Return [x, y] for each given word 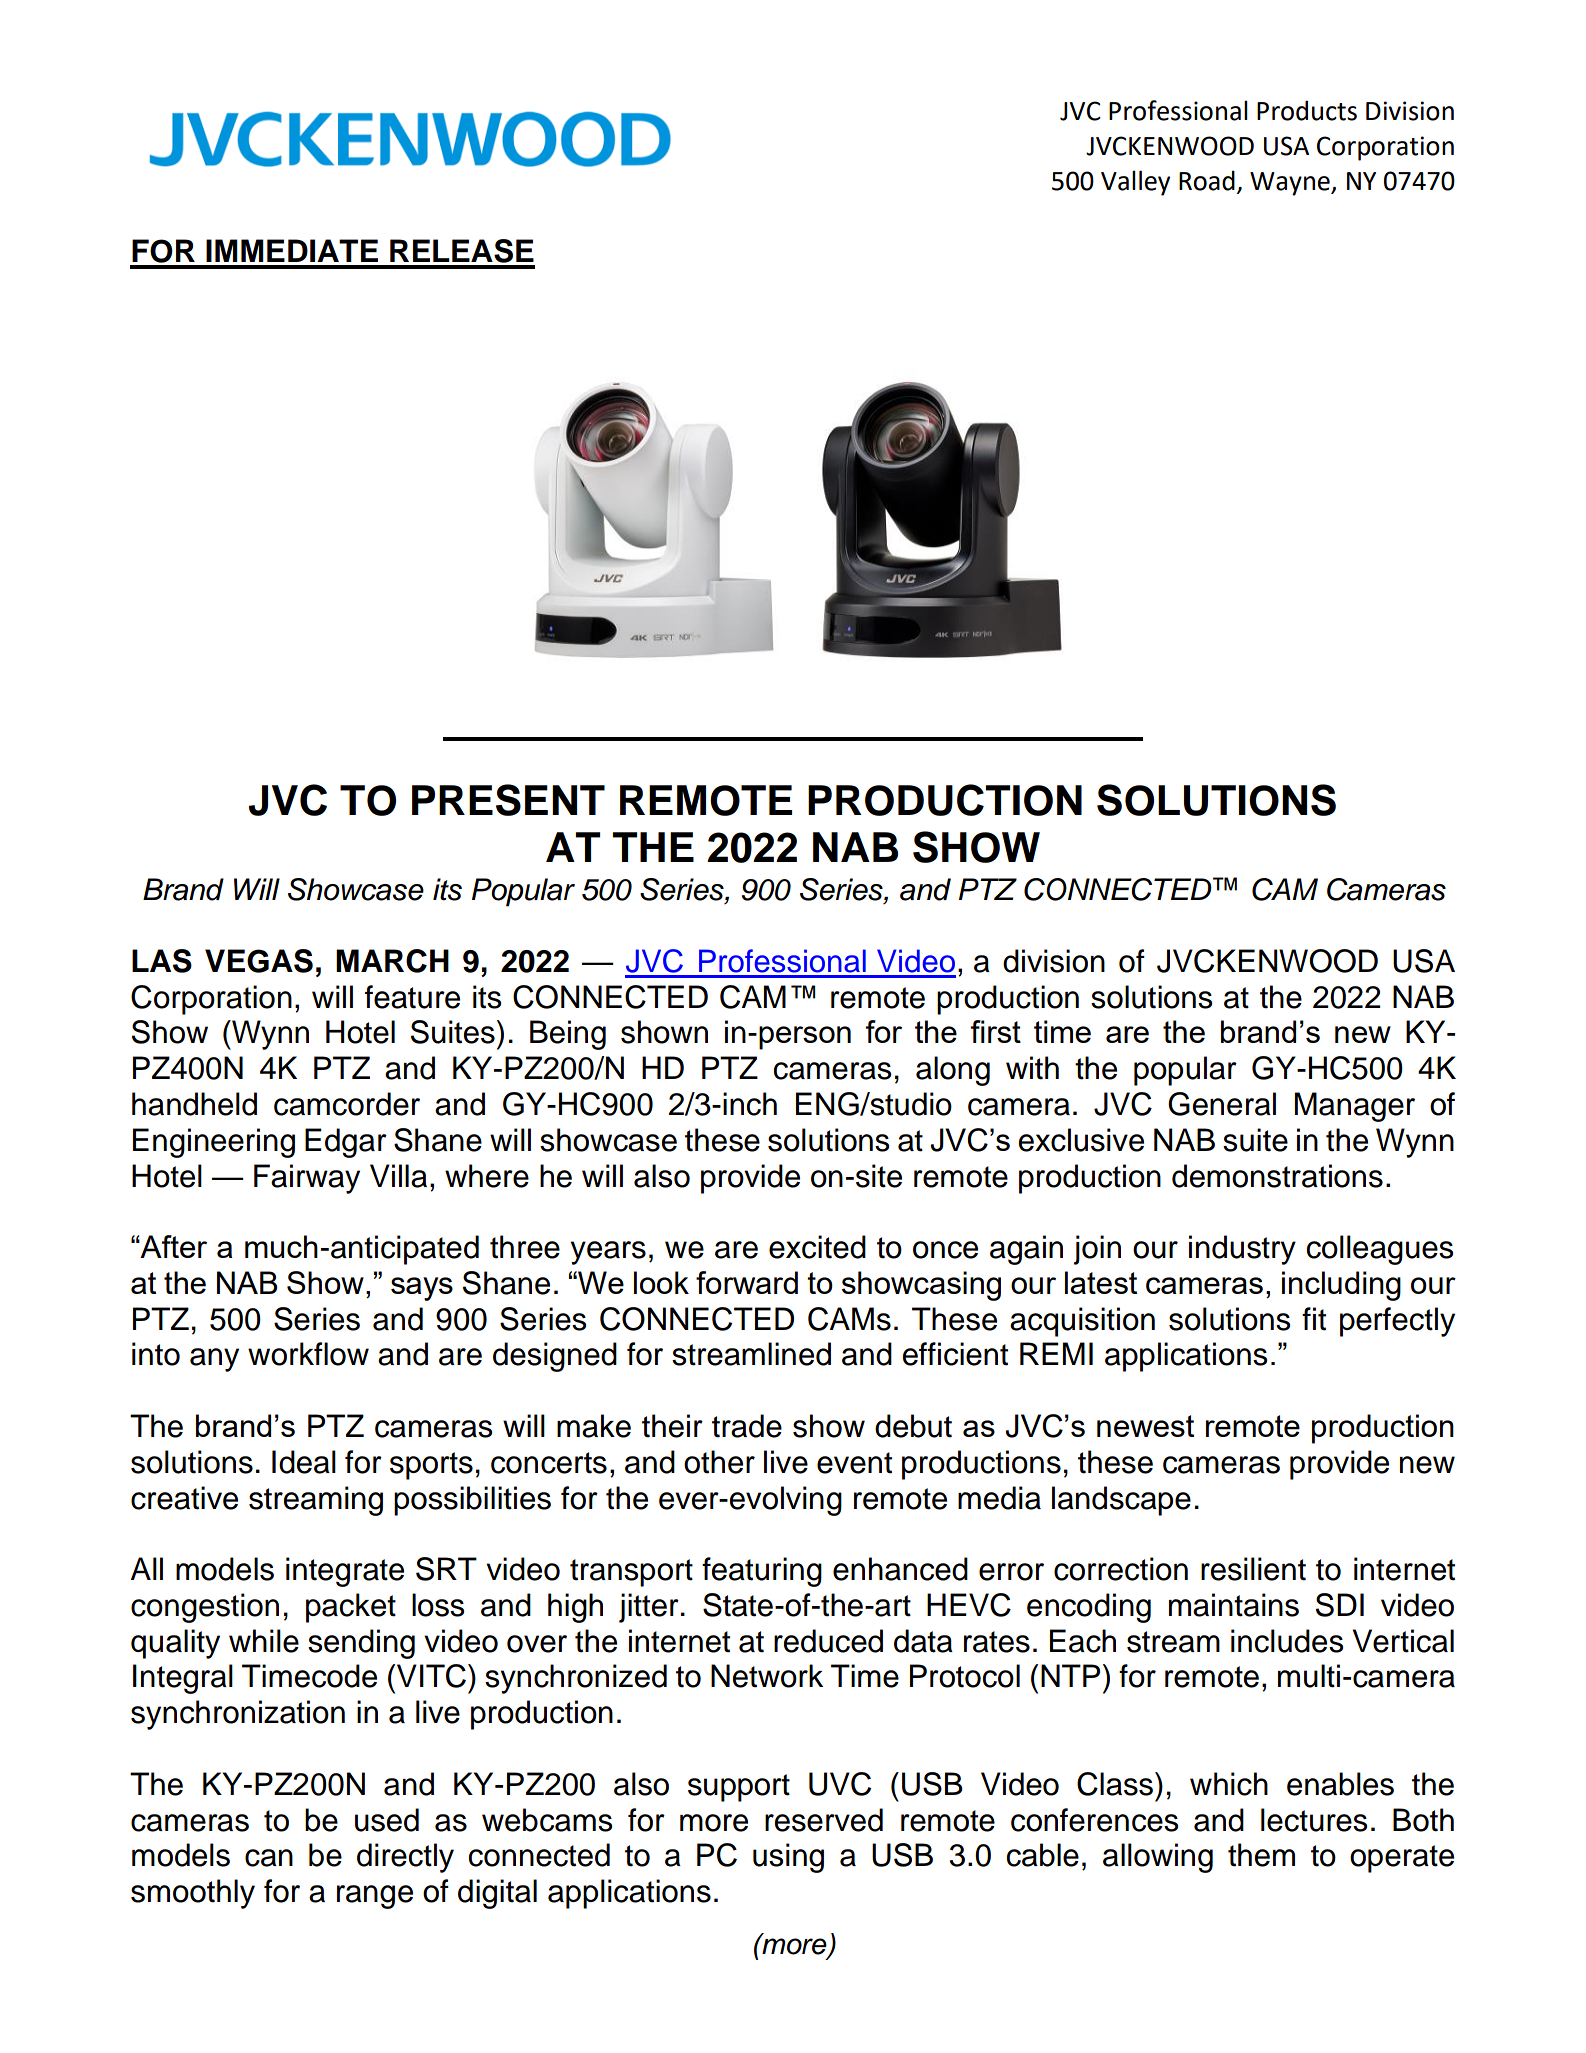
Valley [1135, 183]
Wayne [1291, 184]
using [788, 1858]
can [269, 1858]
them [1261, 1855]
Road [1207, 180]
